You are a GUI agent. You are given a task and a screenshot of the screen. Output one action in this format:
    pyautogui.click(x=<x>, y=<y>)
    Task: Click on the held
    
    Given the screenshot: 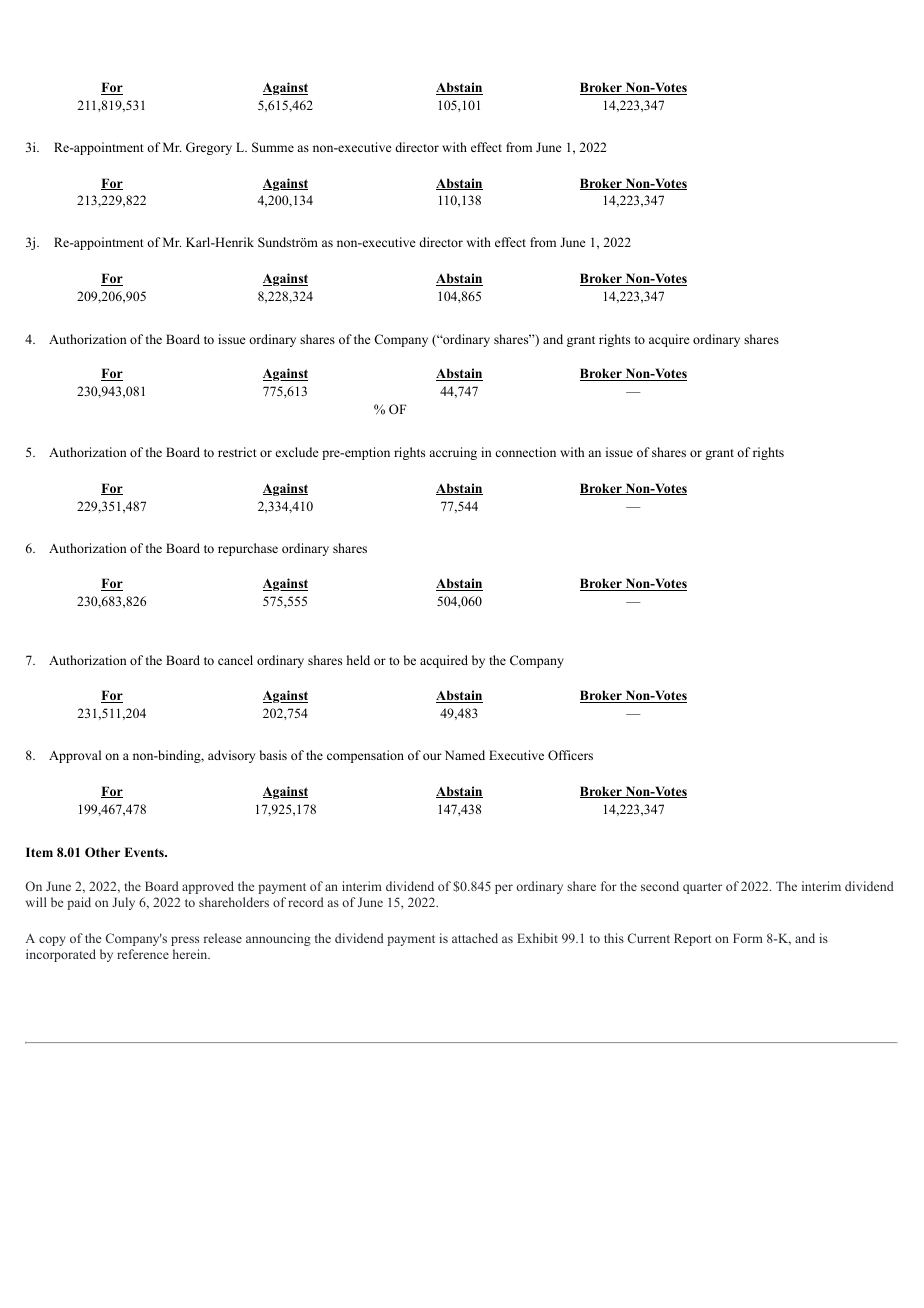 What is the action you would take?
    pyautogui.click(x=358, y=660)
